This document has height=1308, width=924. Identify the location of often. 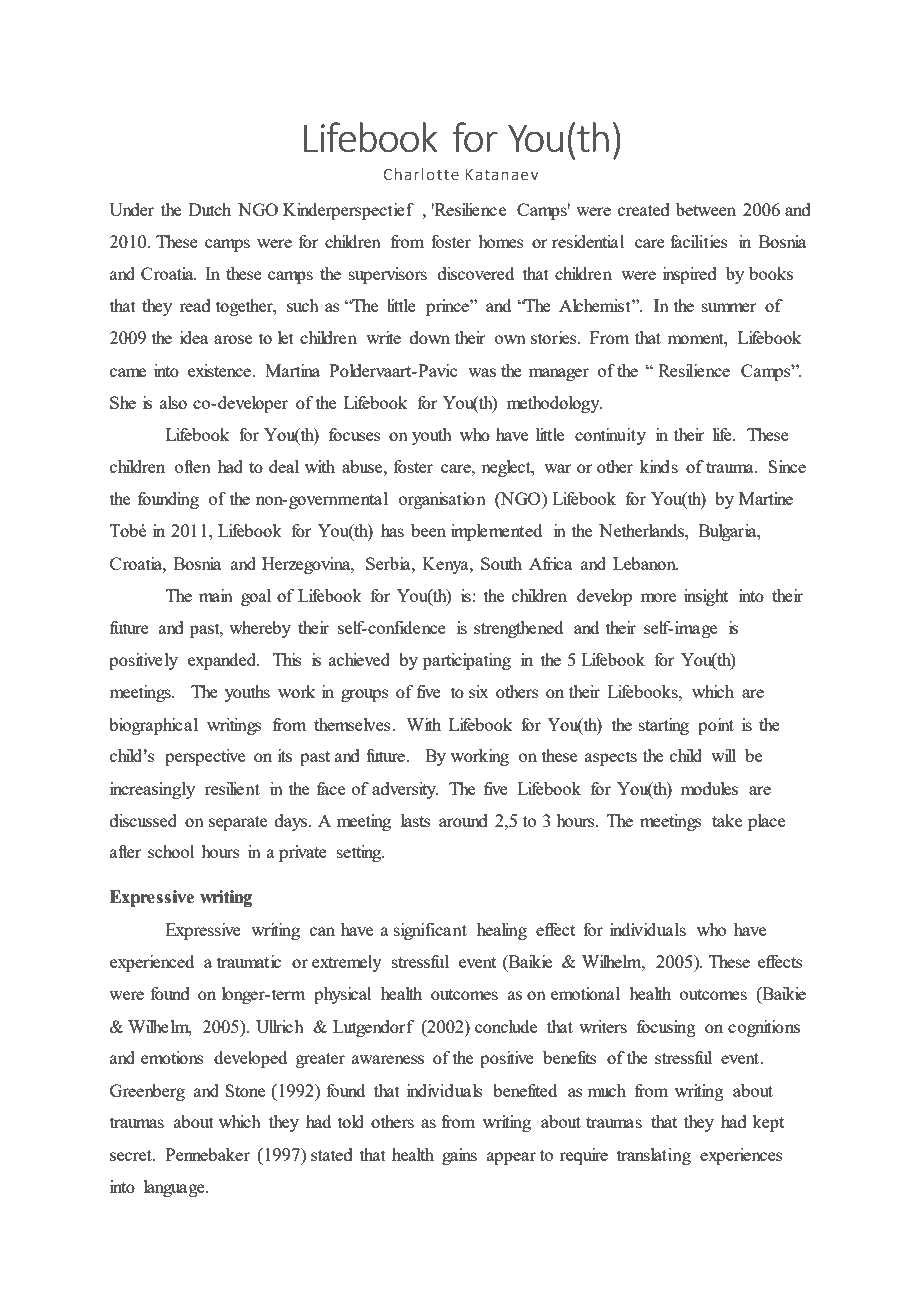
(193, 466).
